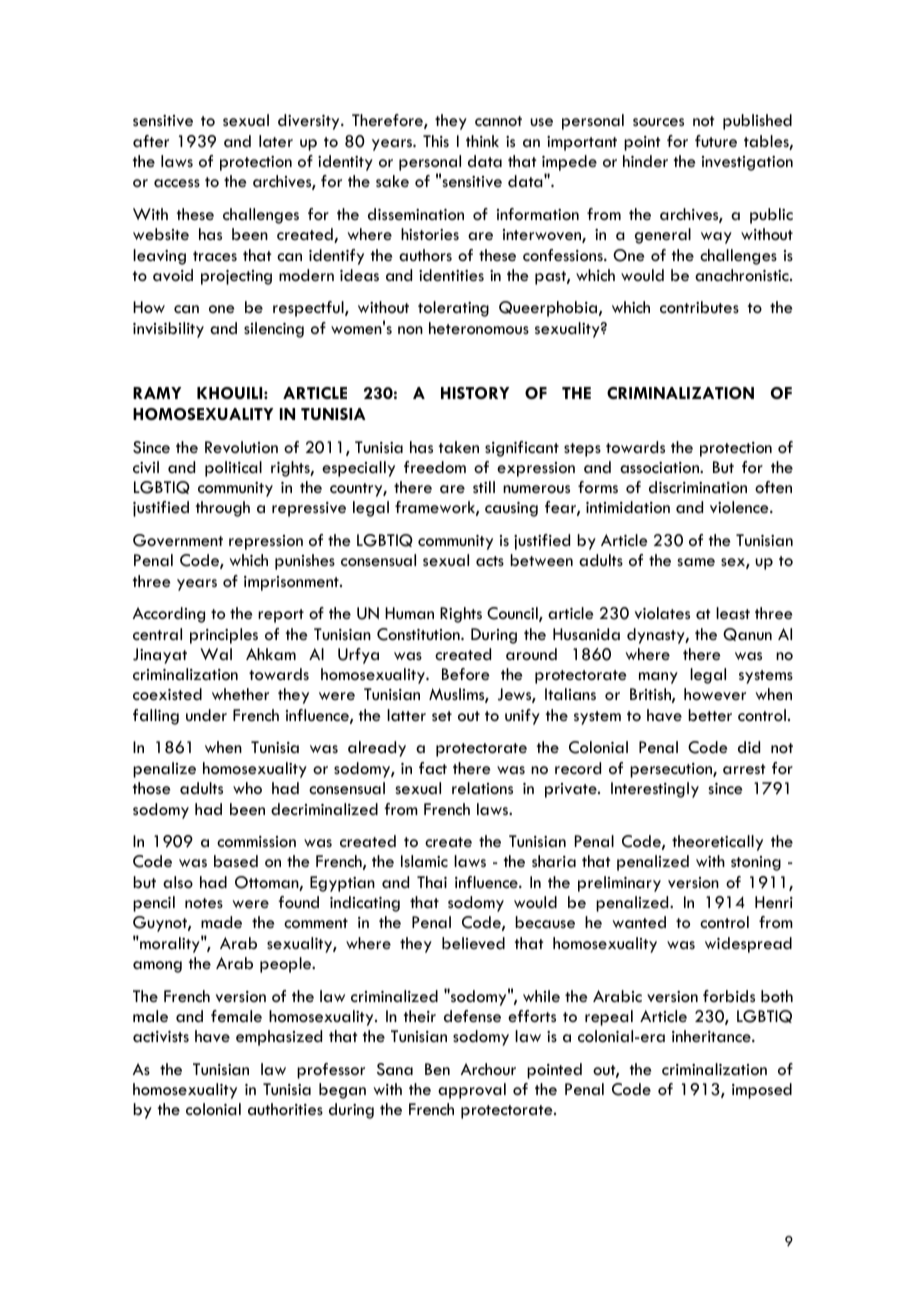 This screenshot has height=1308, width=924. Describe the element at coordinates (285, 1109) in the screenshot. I see `authorities` at that location.
